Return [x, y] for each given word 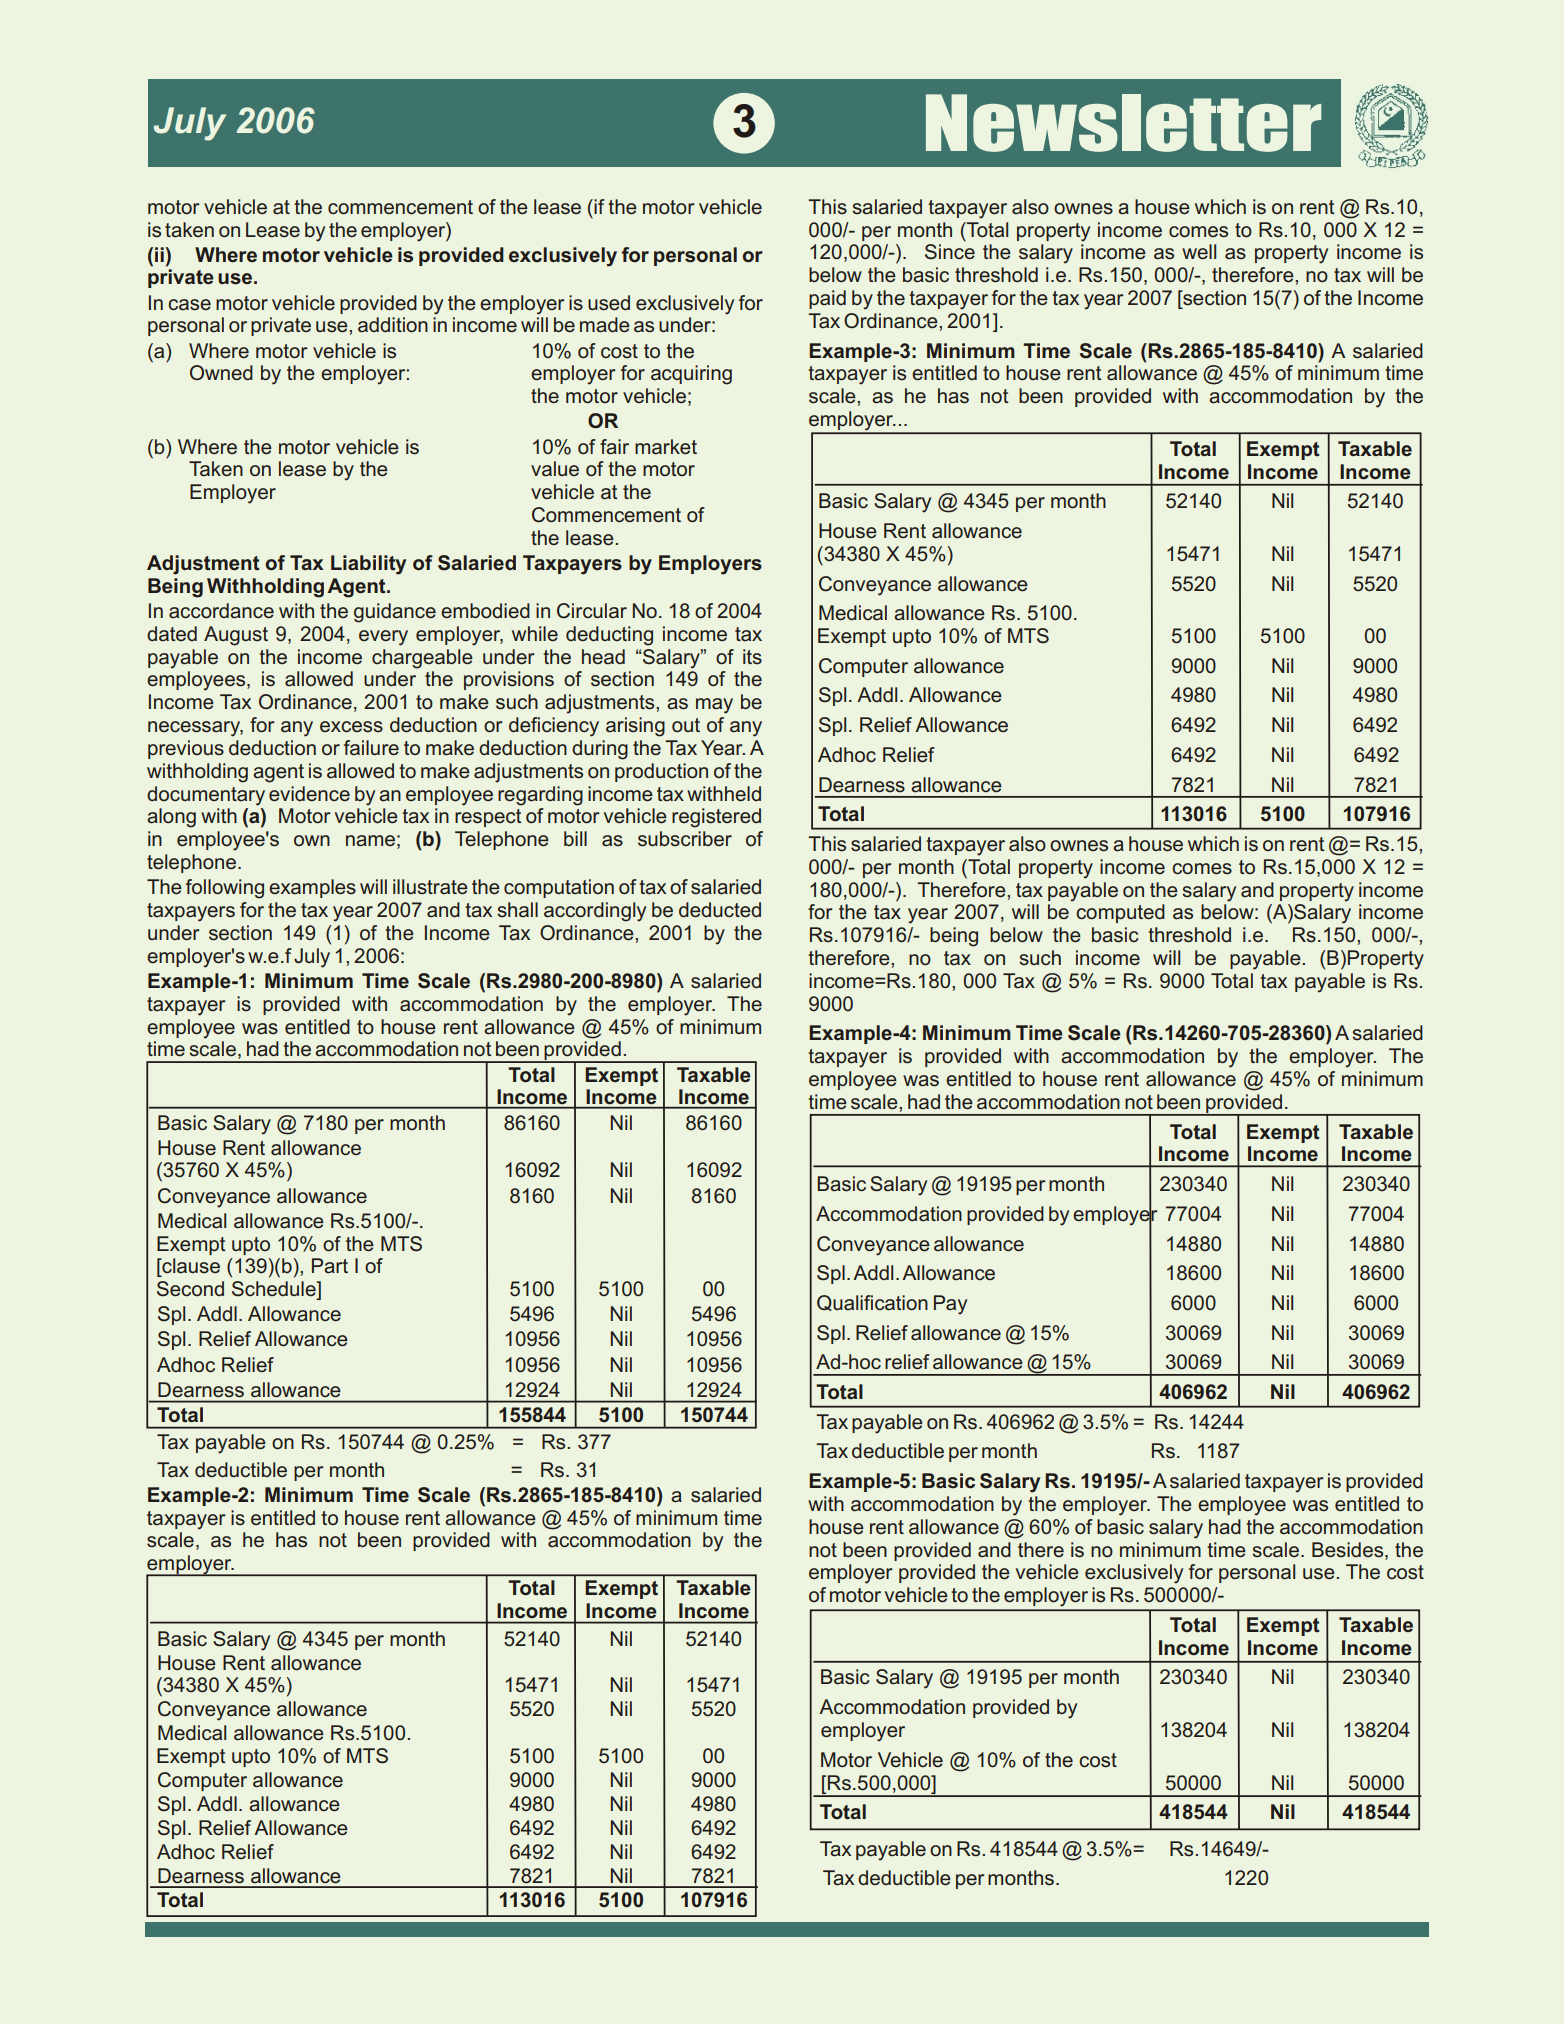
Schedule [275, 1290]
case [189, 305]
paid [827, 299]
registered [716, 818]
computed [1120, 913]
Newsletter [1124, 123]
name [370, 841]
